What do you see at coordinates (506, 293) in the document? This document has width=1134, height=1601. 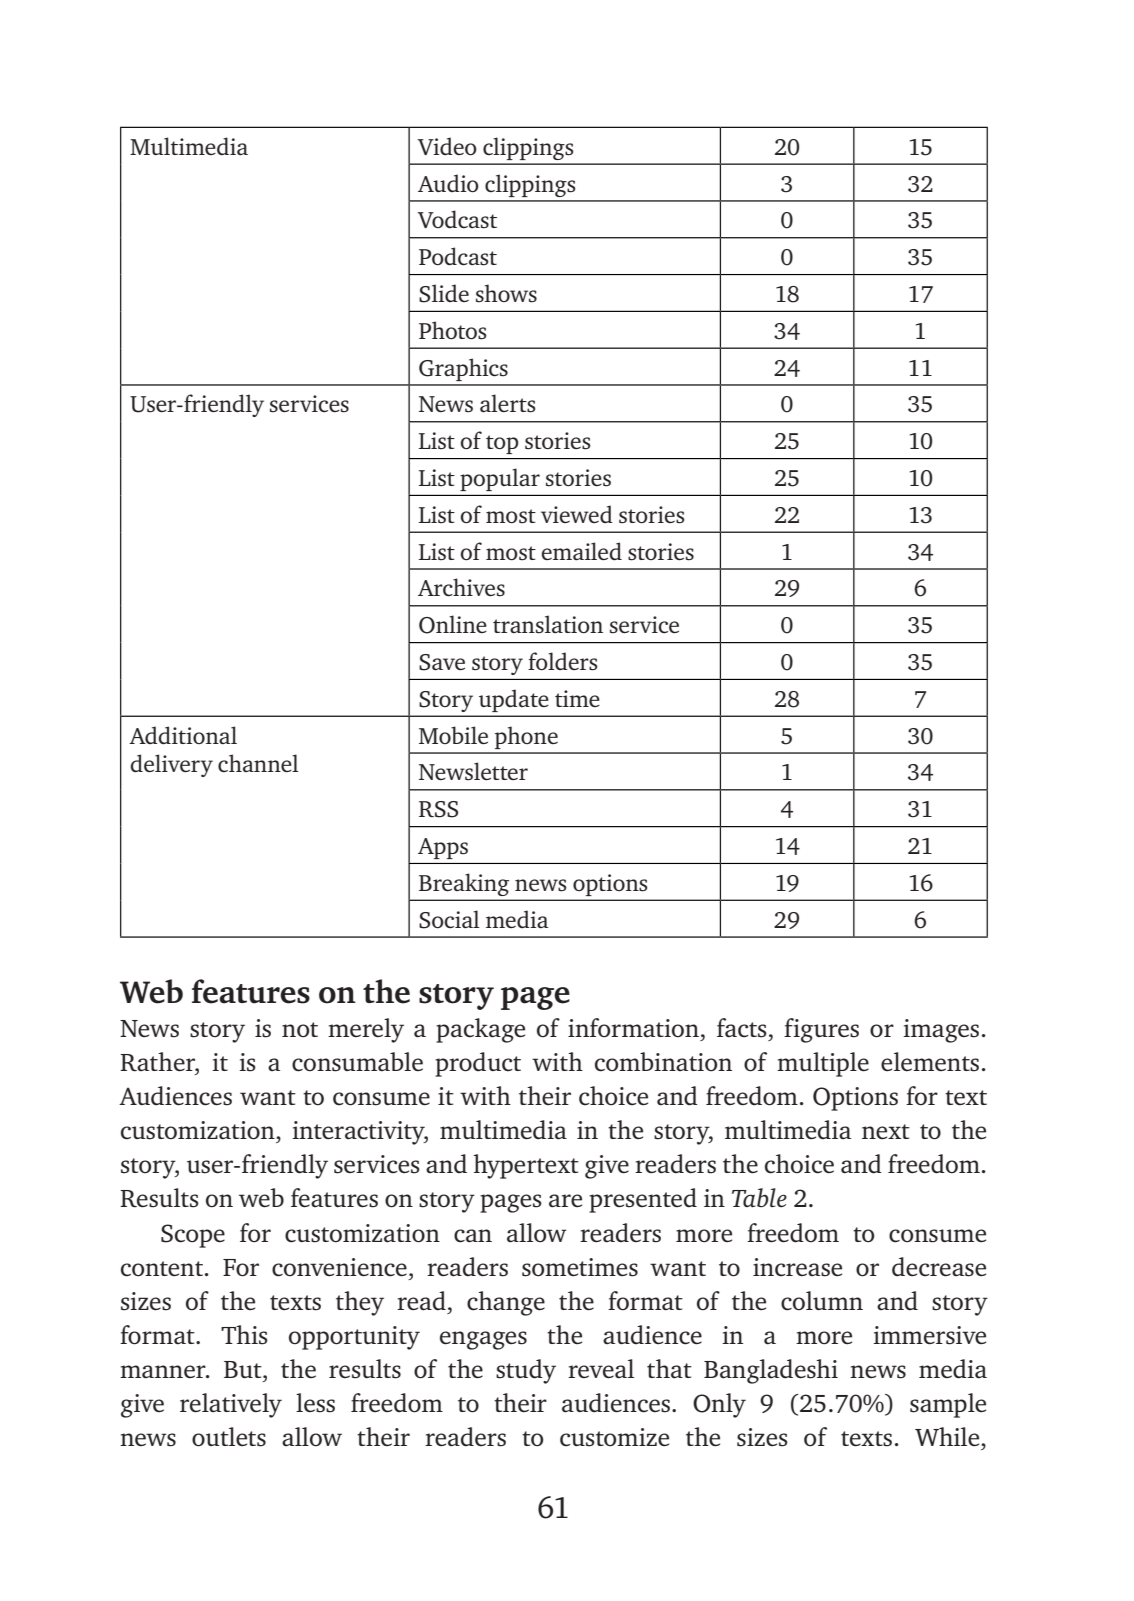 I see `shows` at bounding box center [506, 293].
